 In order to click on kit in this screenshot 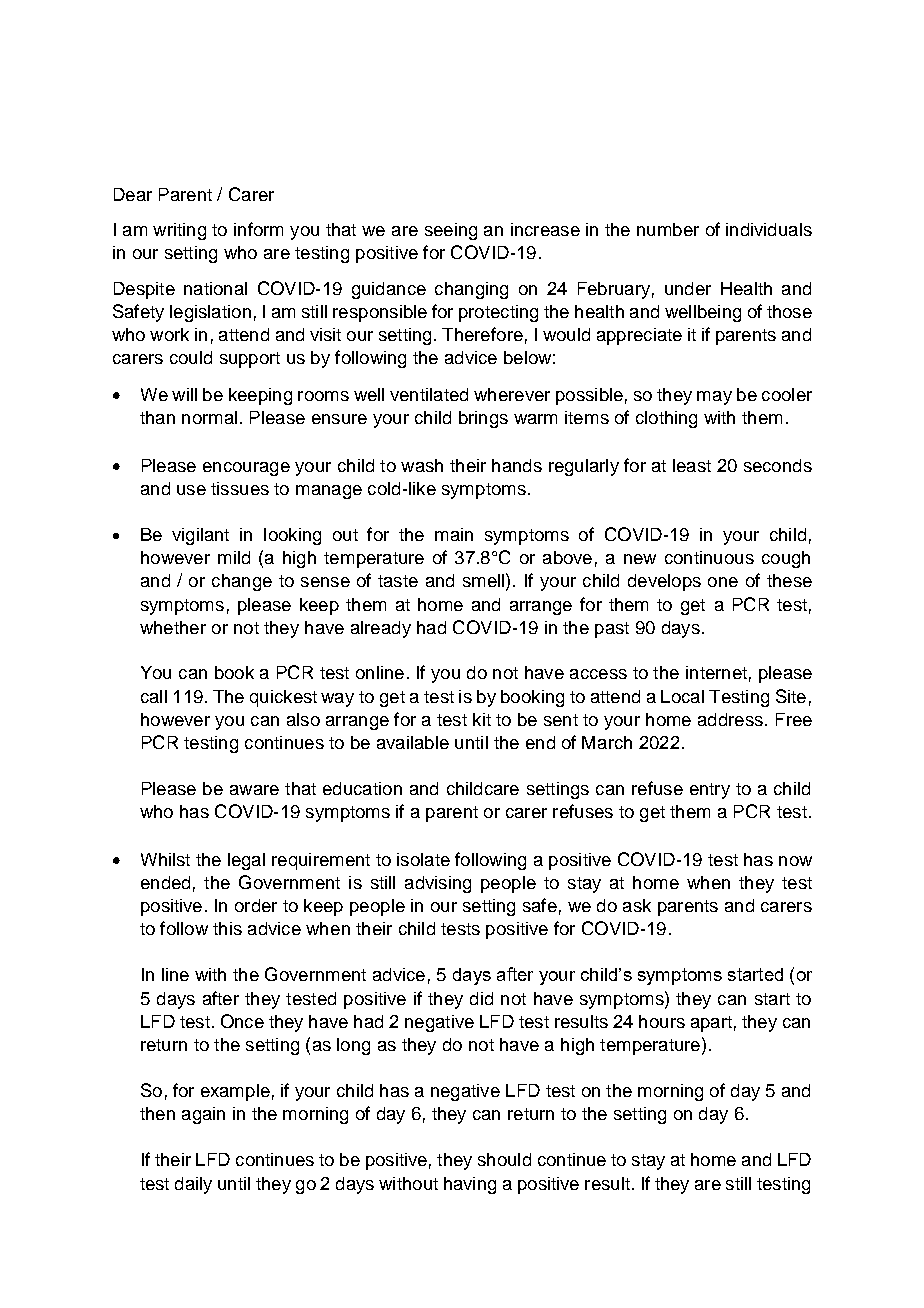, I will do `click(482, 719)`.
